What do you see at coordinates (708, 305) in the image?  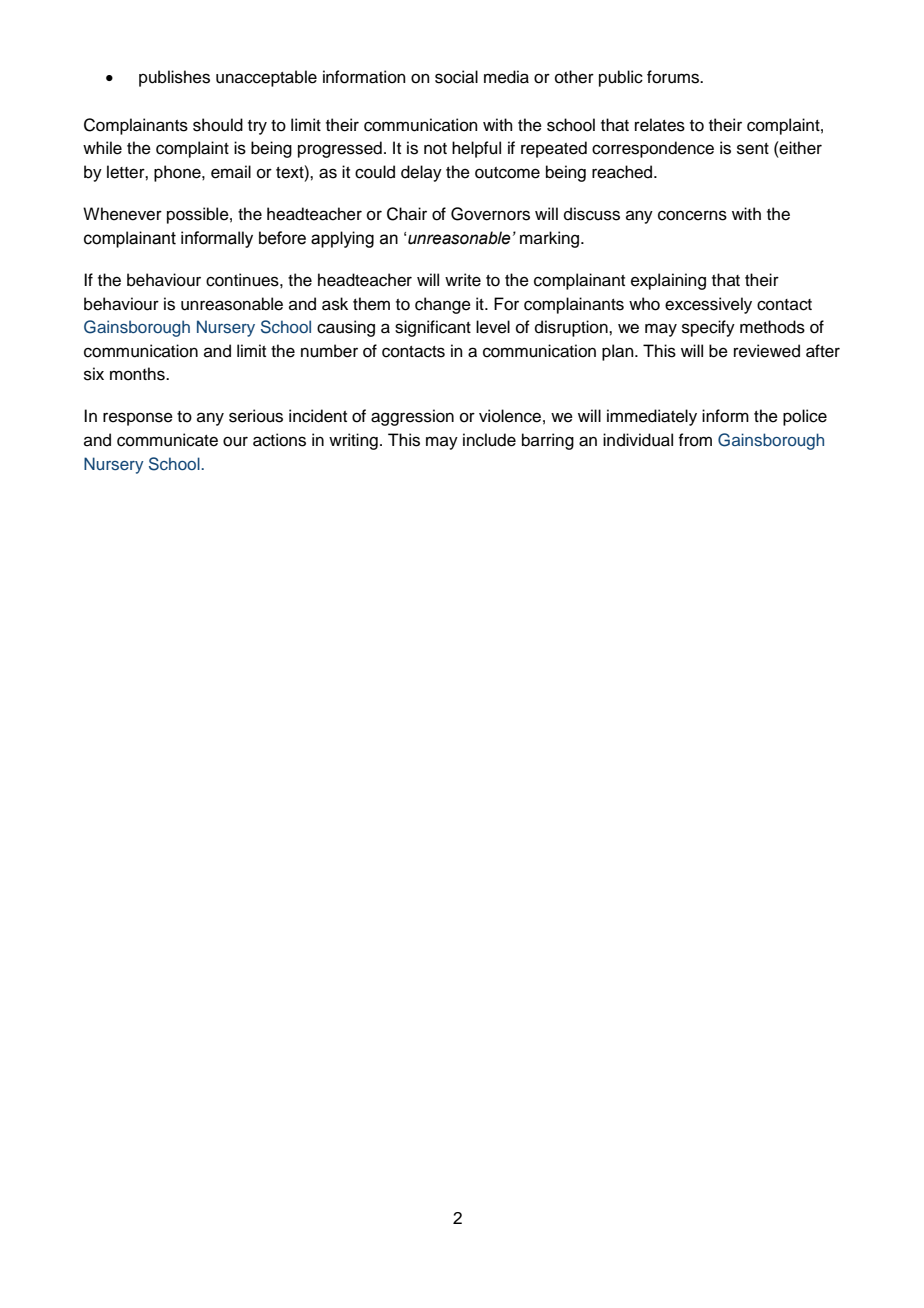 I see `excessively` at bounding box center [708, 305].
